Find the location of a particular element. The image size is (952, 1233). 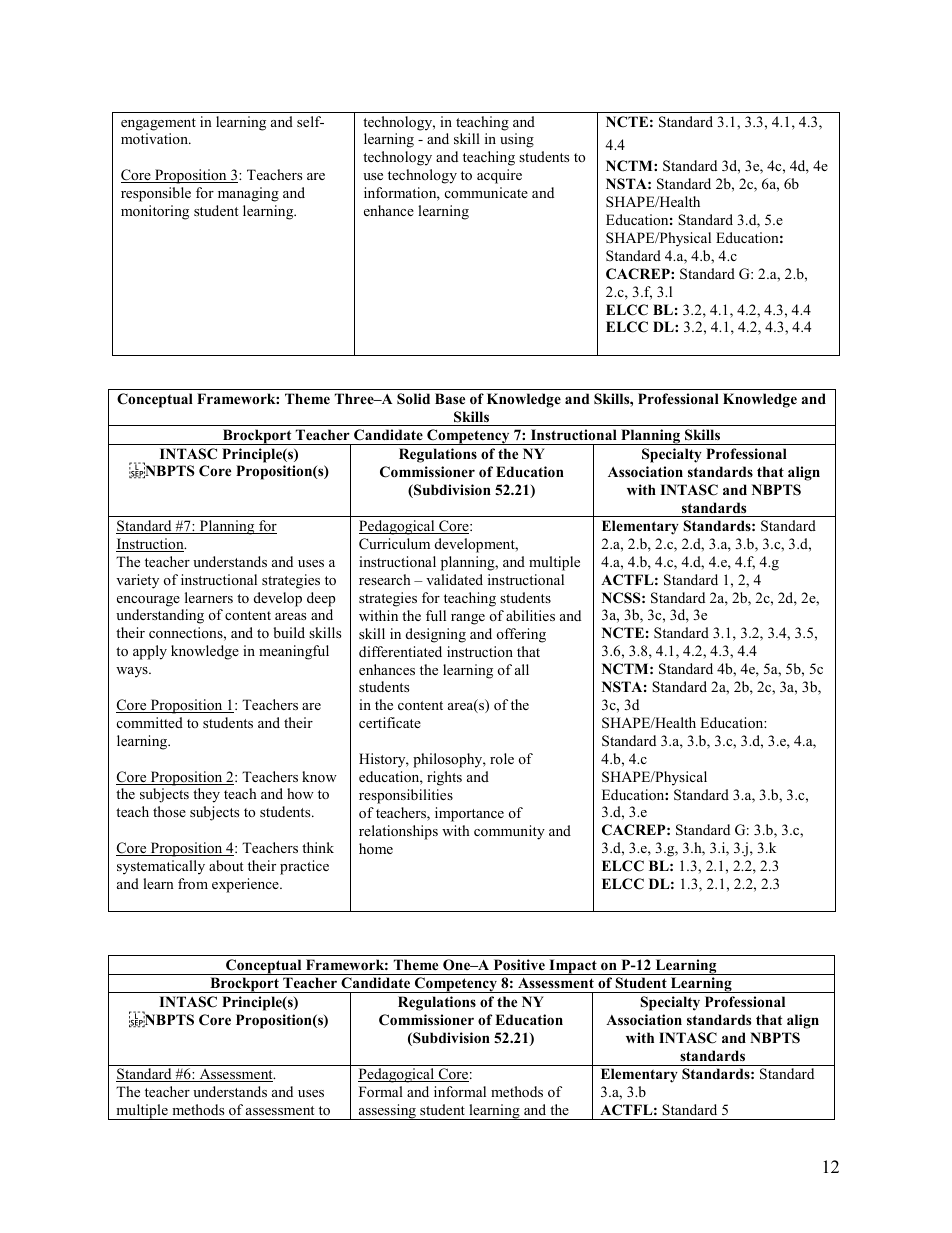

monitoring is located at coordinates (155, 212).
